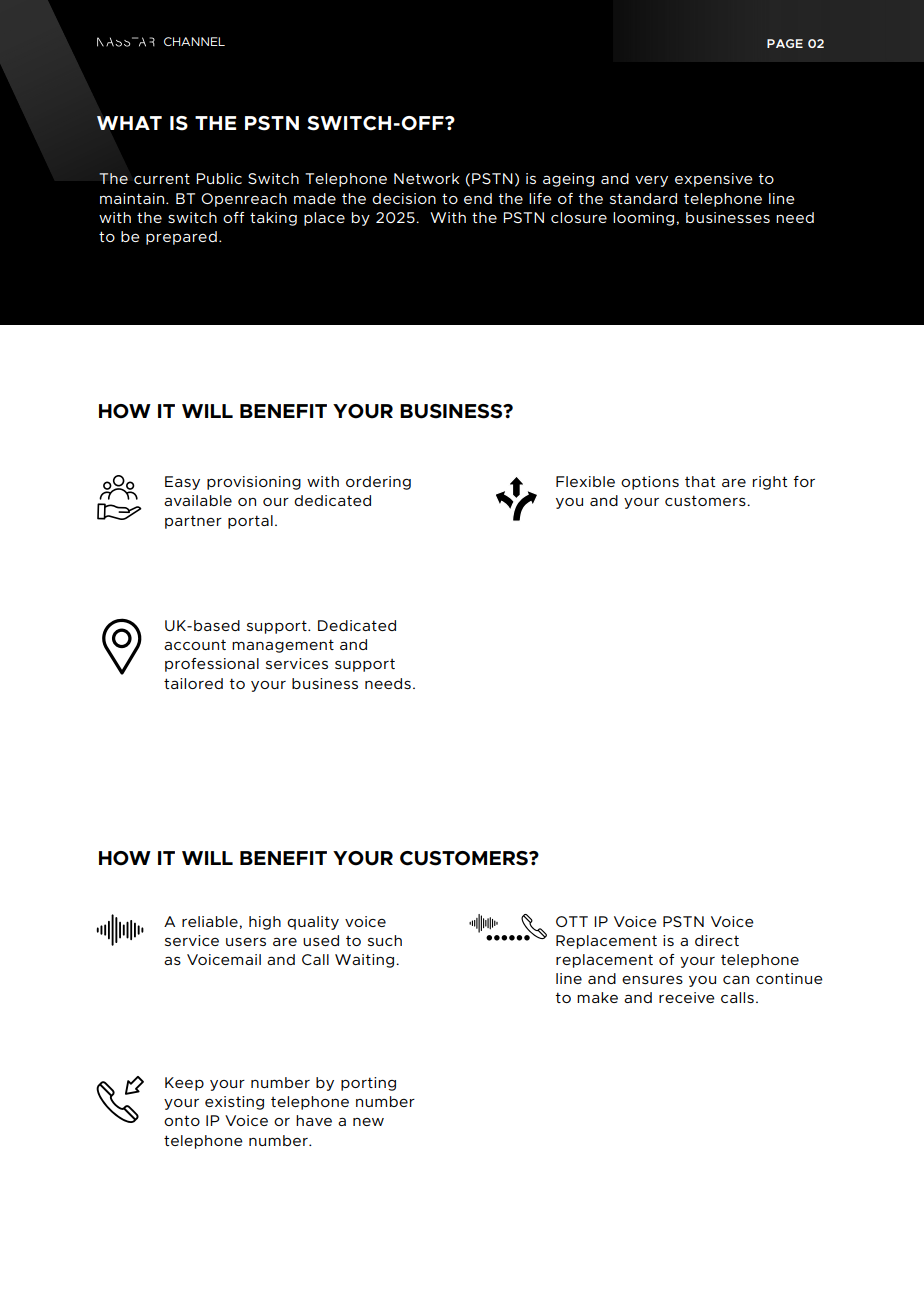 This page has width=924, height=1308. I want to click on looming, so click(643, 219).
